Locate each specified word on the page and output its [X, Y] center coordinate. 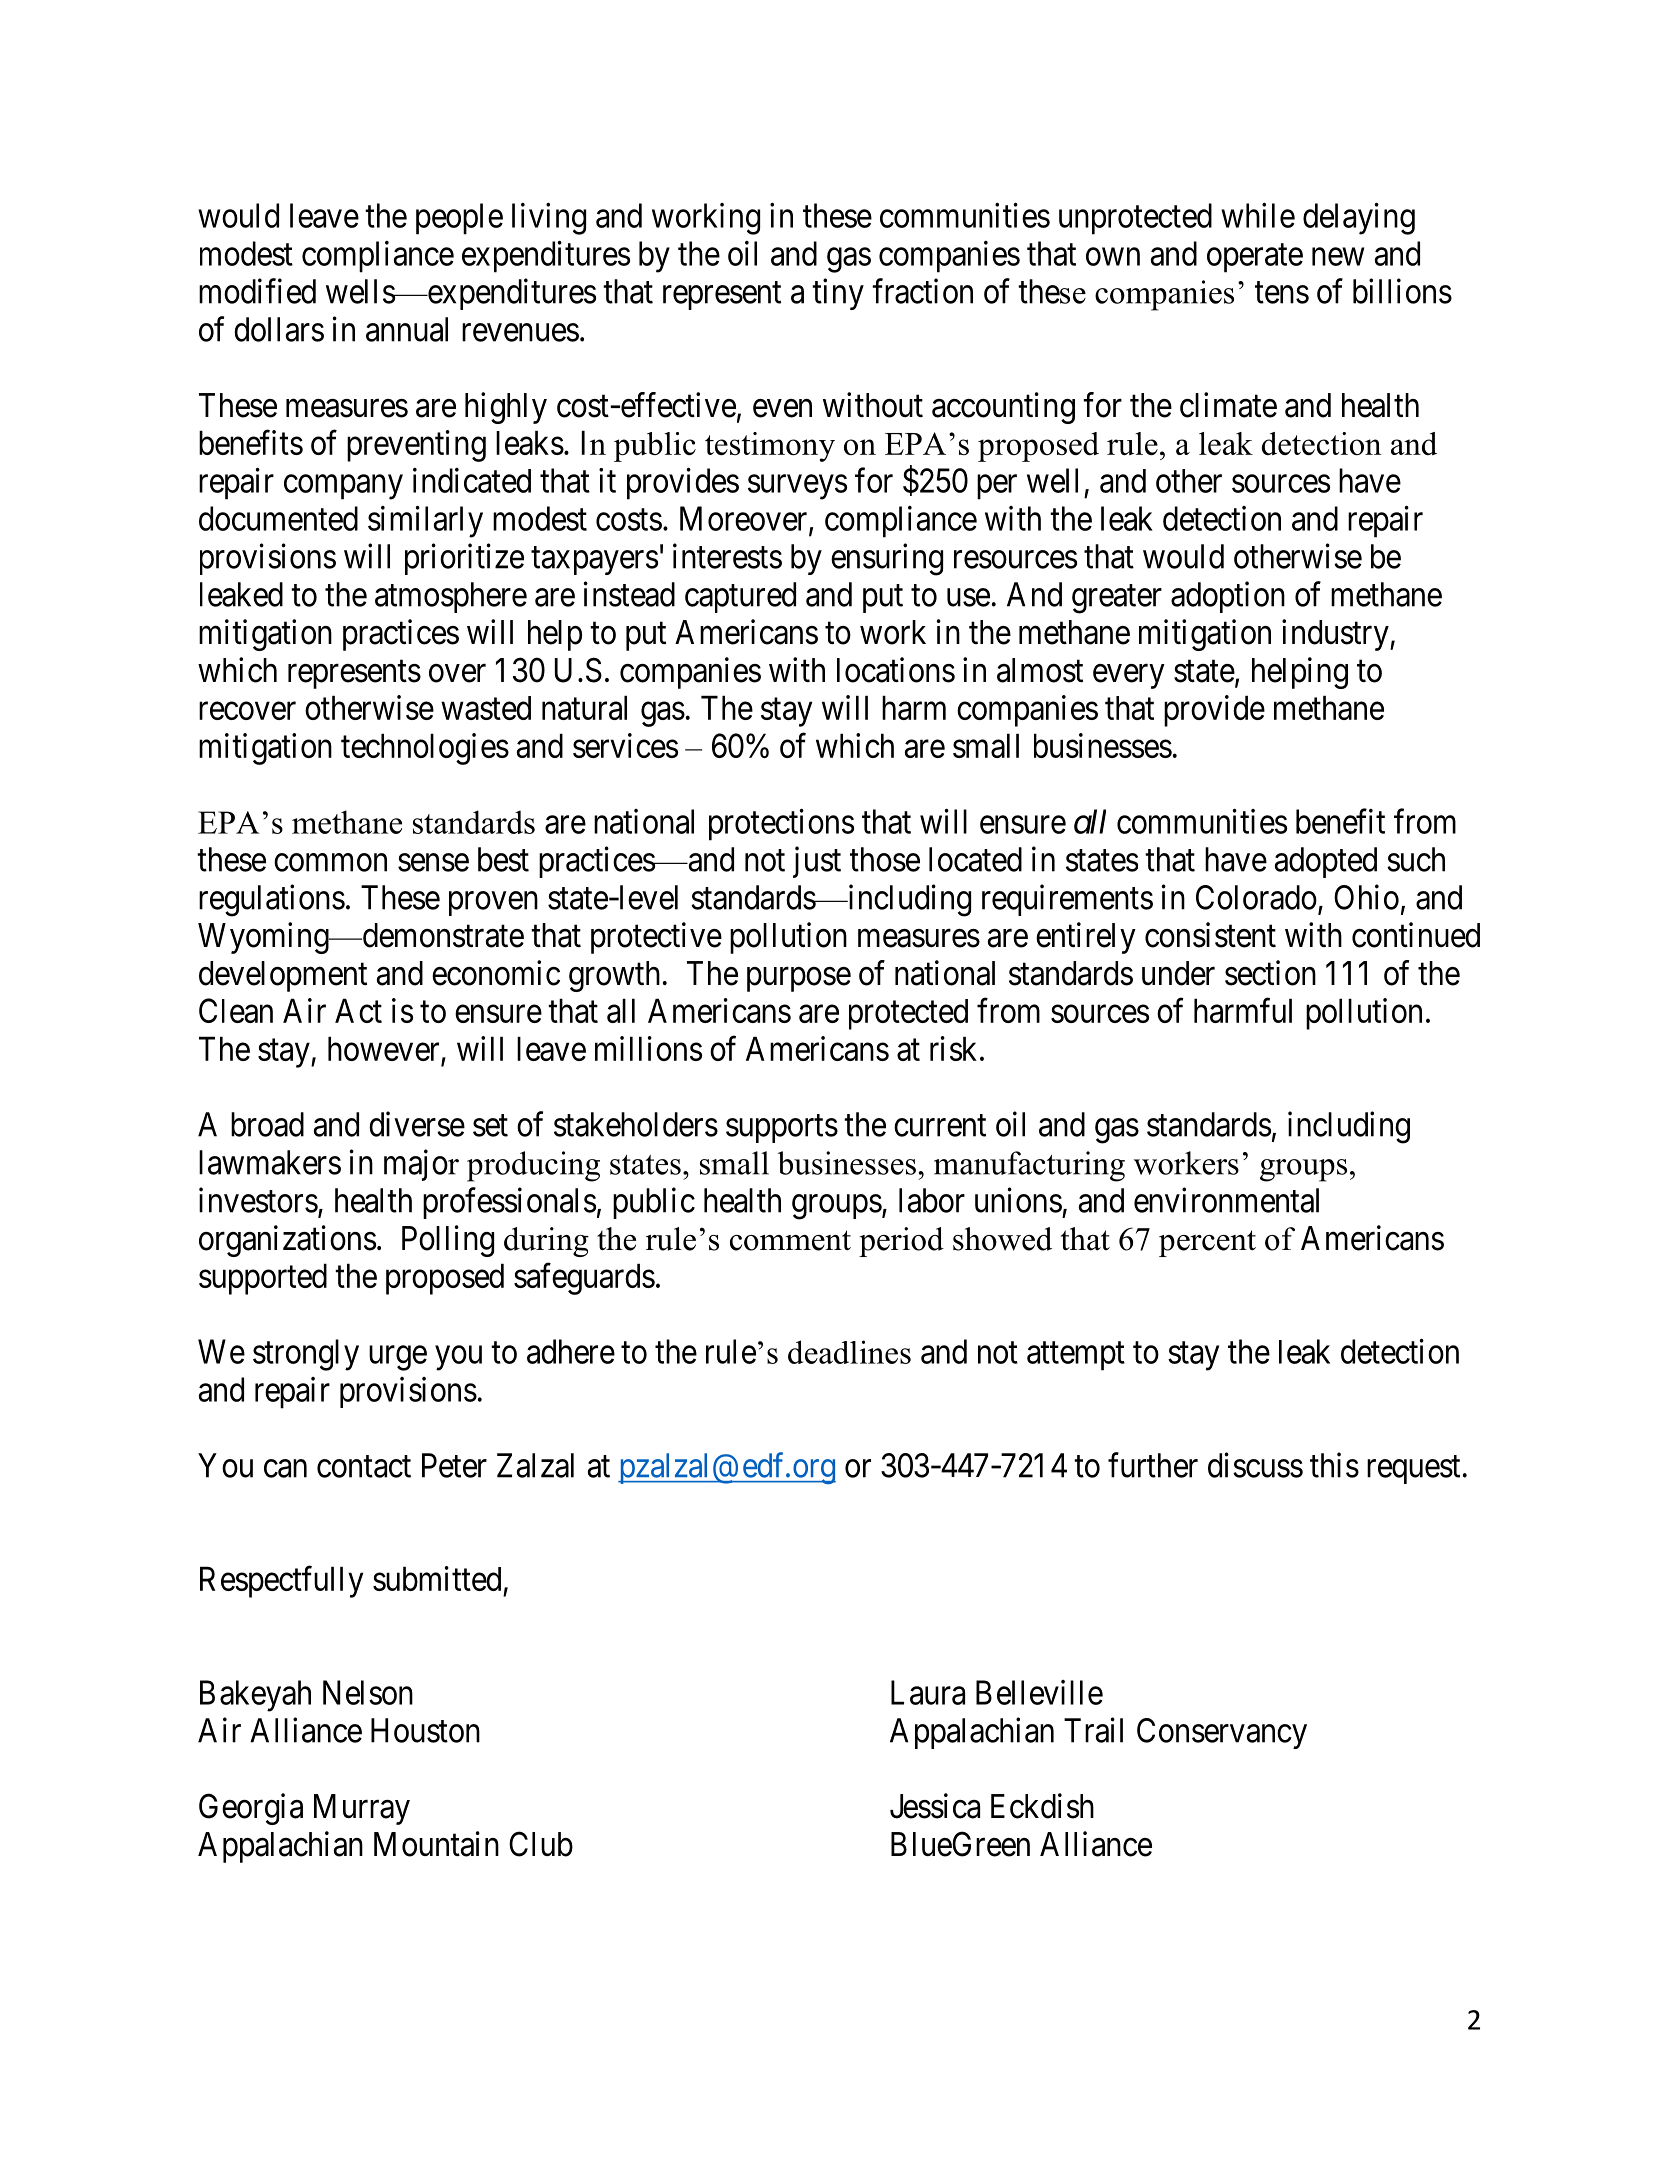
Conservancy [1222, 1733]
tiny [838, 294]
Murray [362, 1809]
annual [407, 329]
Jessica [935, 1806]
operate [1255, 258]
